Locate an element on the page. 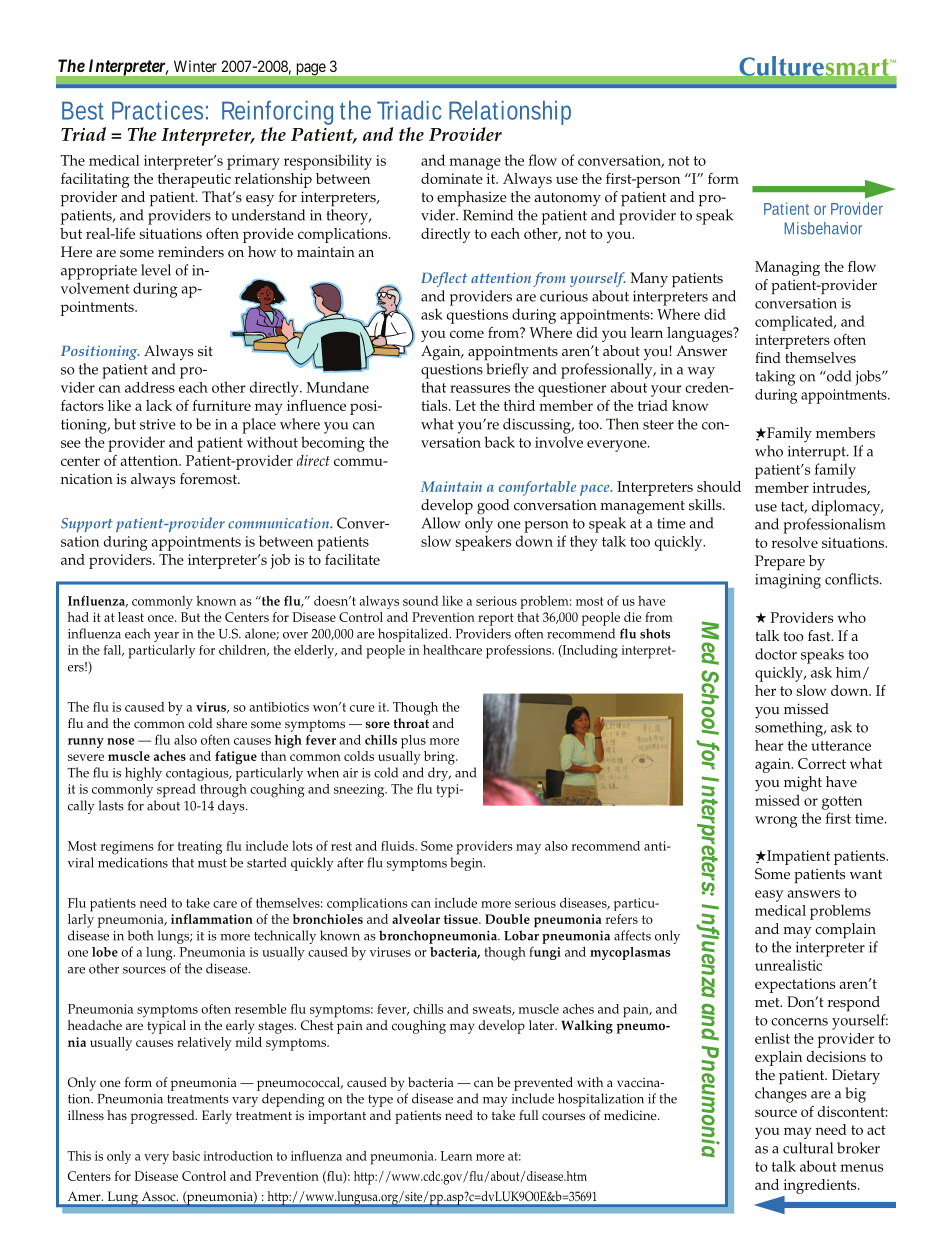 The width and height of the image is (952, 1233). Practices is located at coordinates (160, 110).
